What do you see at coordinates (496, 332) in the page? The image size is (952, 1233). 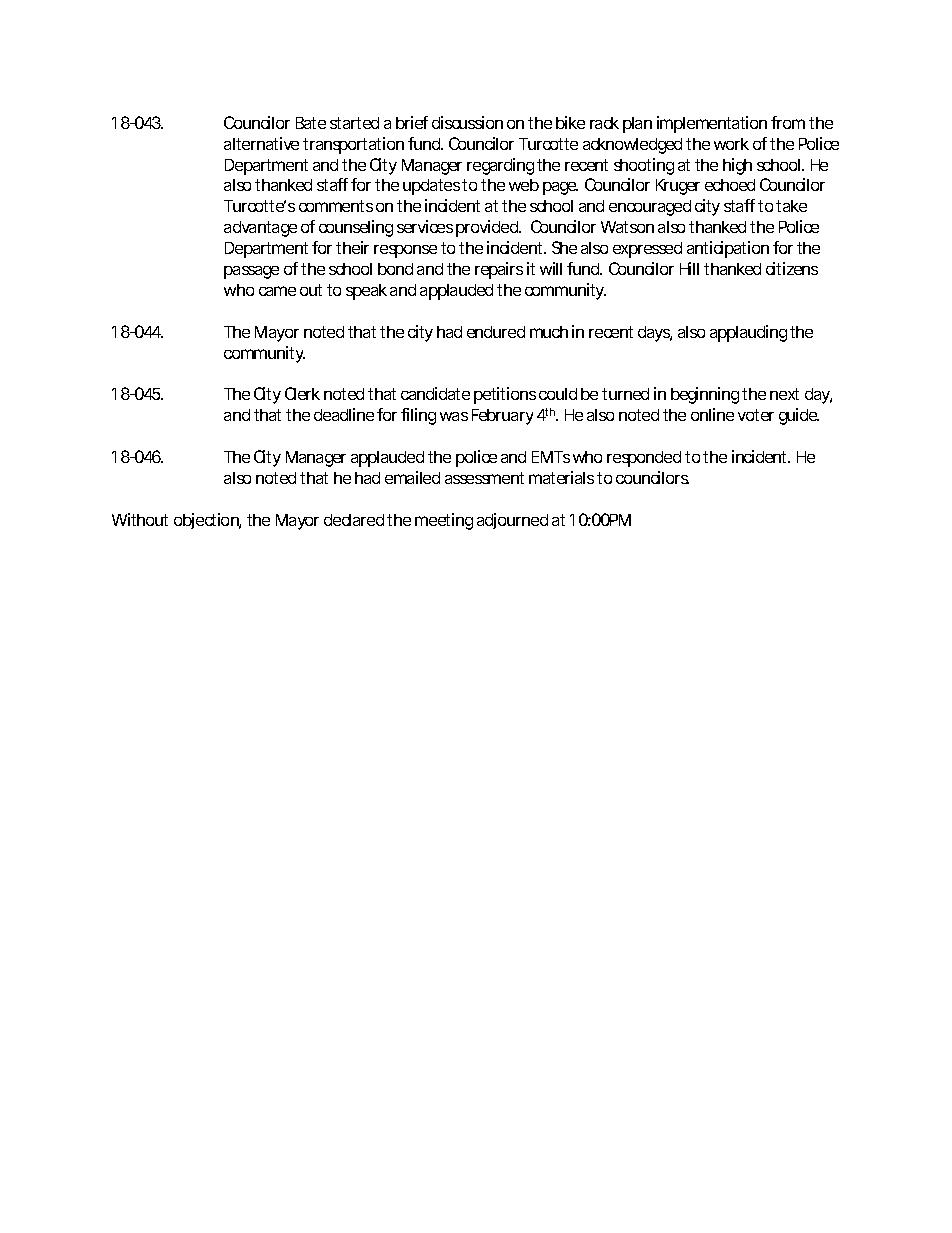 I see `endured` at bounding box center [496, 332].
